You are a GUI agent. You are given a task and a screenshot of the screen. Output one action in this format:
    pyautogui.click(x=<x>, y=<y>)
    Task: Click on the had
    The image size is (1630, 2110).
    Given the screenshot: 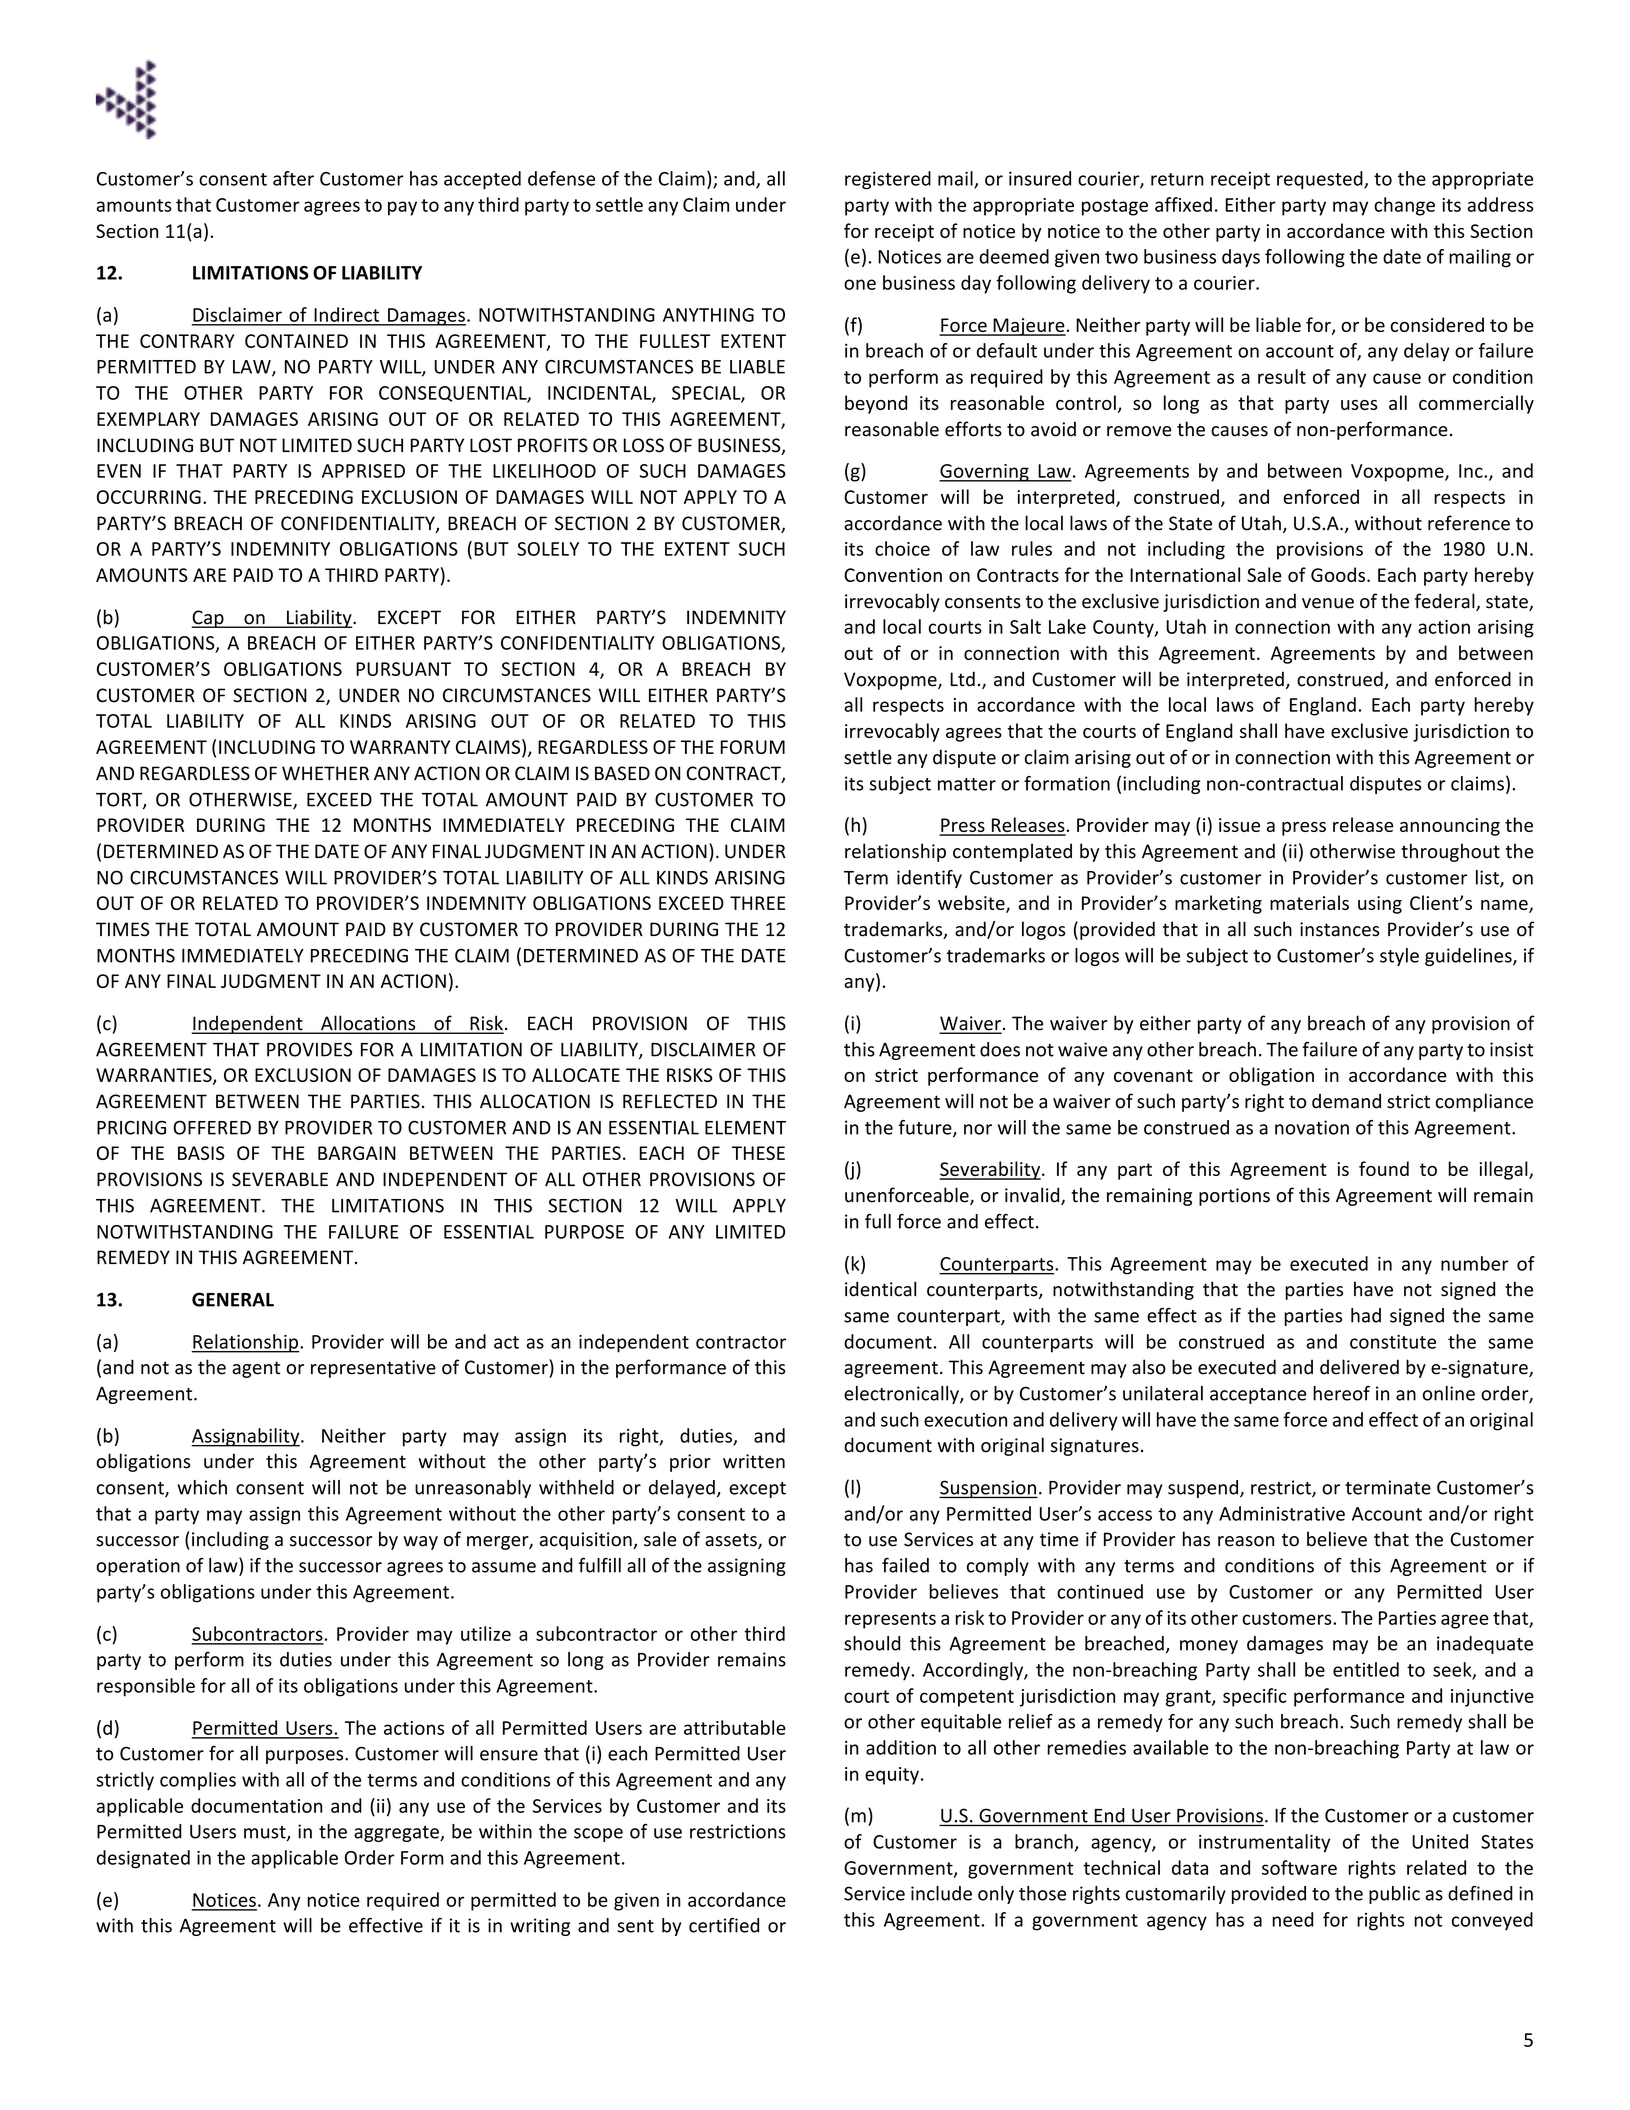 What is the action you would take?
    pyautogui.click(x=1366, y=1315)
